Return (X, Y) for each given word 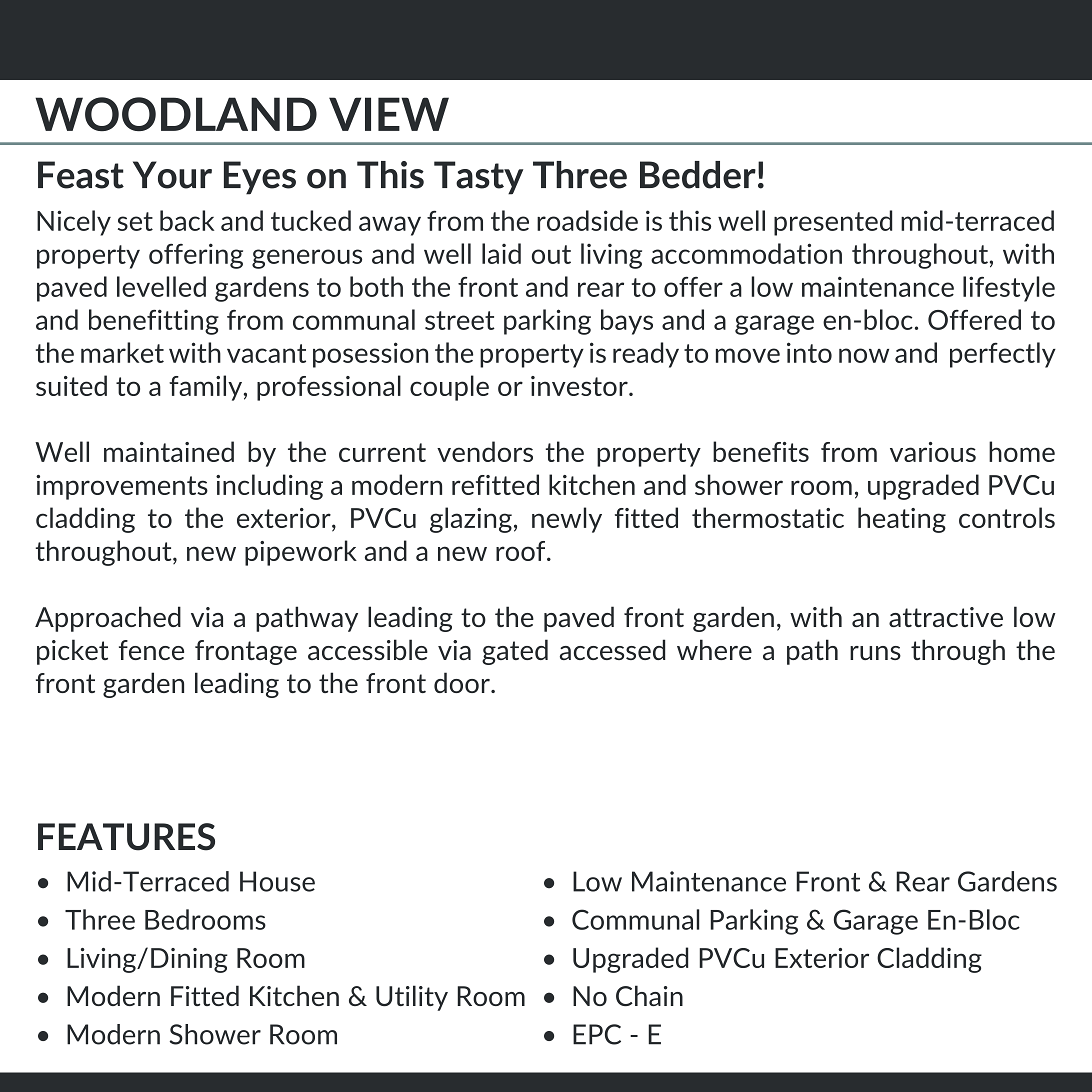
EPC (597, 1034)
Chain (649, 995)
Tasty (478, 178)
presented (833, 223)
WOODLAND (176, 114)
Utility (412, 998)
